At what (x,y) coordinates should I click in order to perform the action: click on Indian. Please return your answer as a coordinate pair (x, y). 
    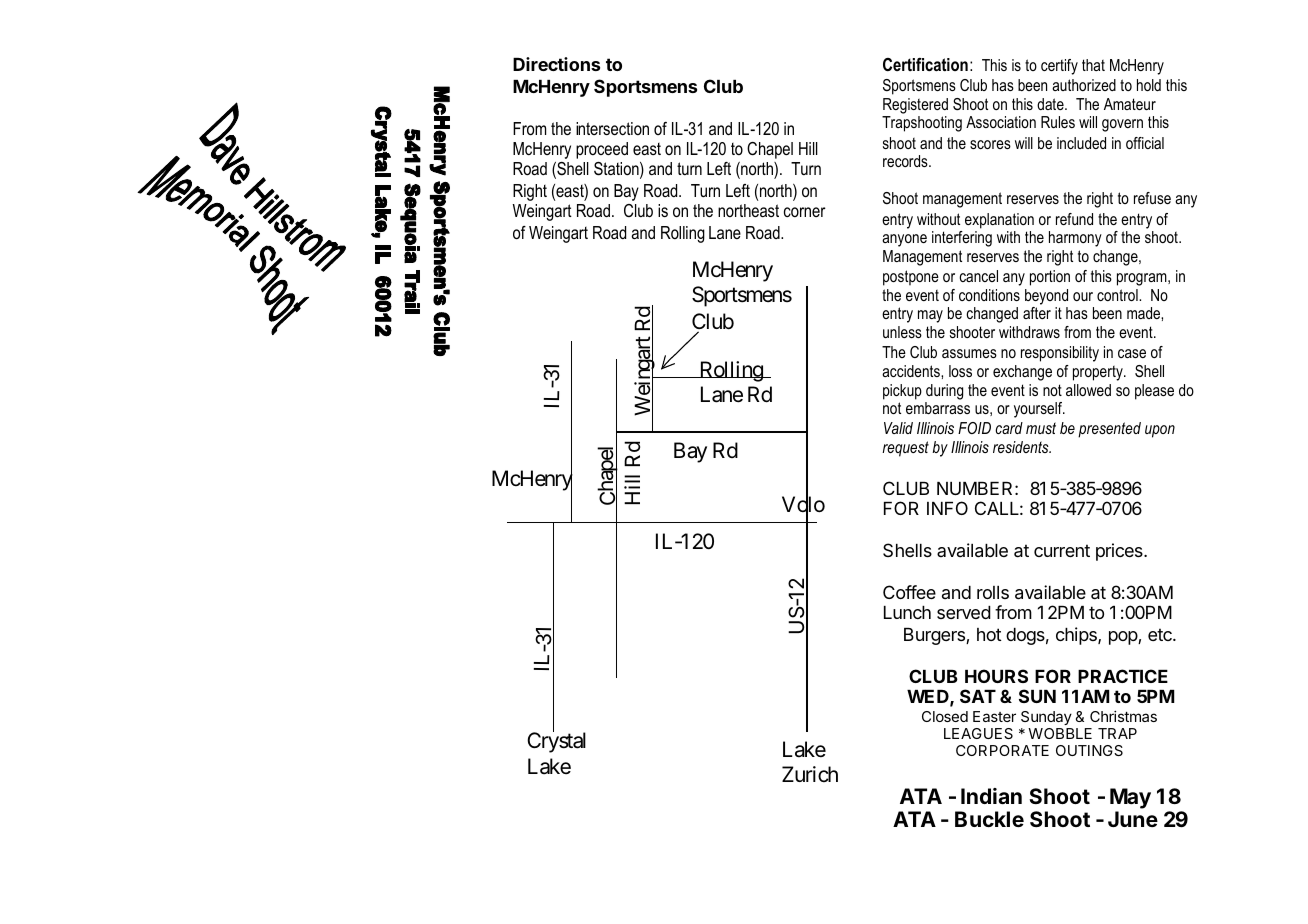
    Looking at the image, I should click on (991, 796).
